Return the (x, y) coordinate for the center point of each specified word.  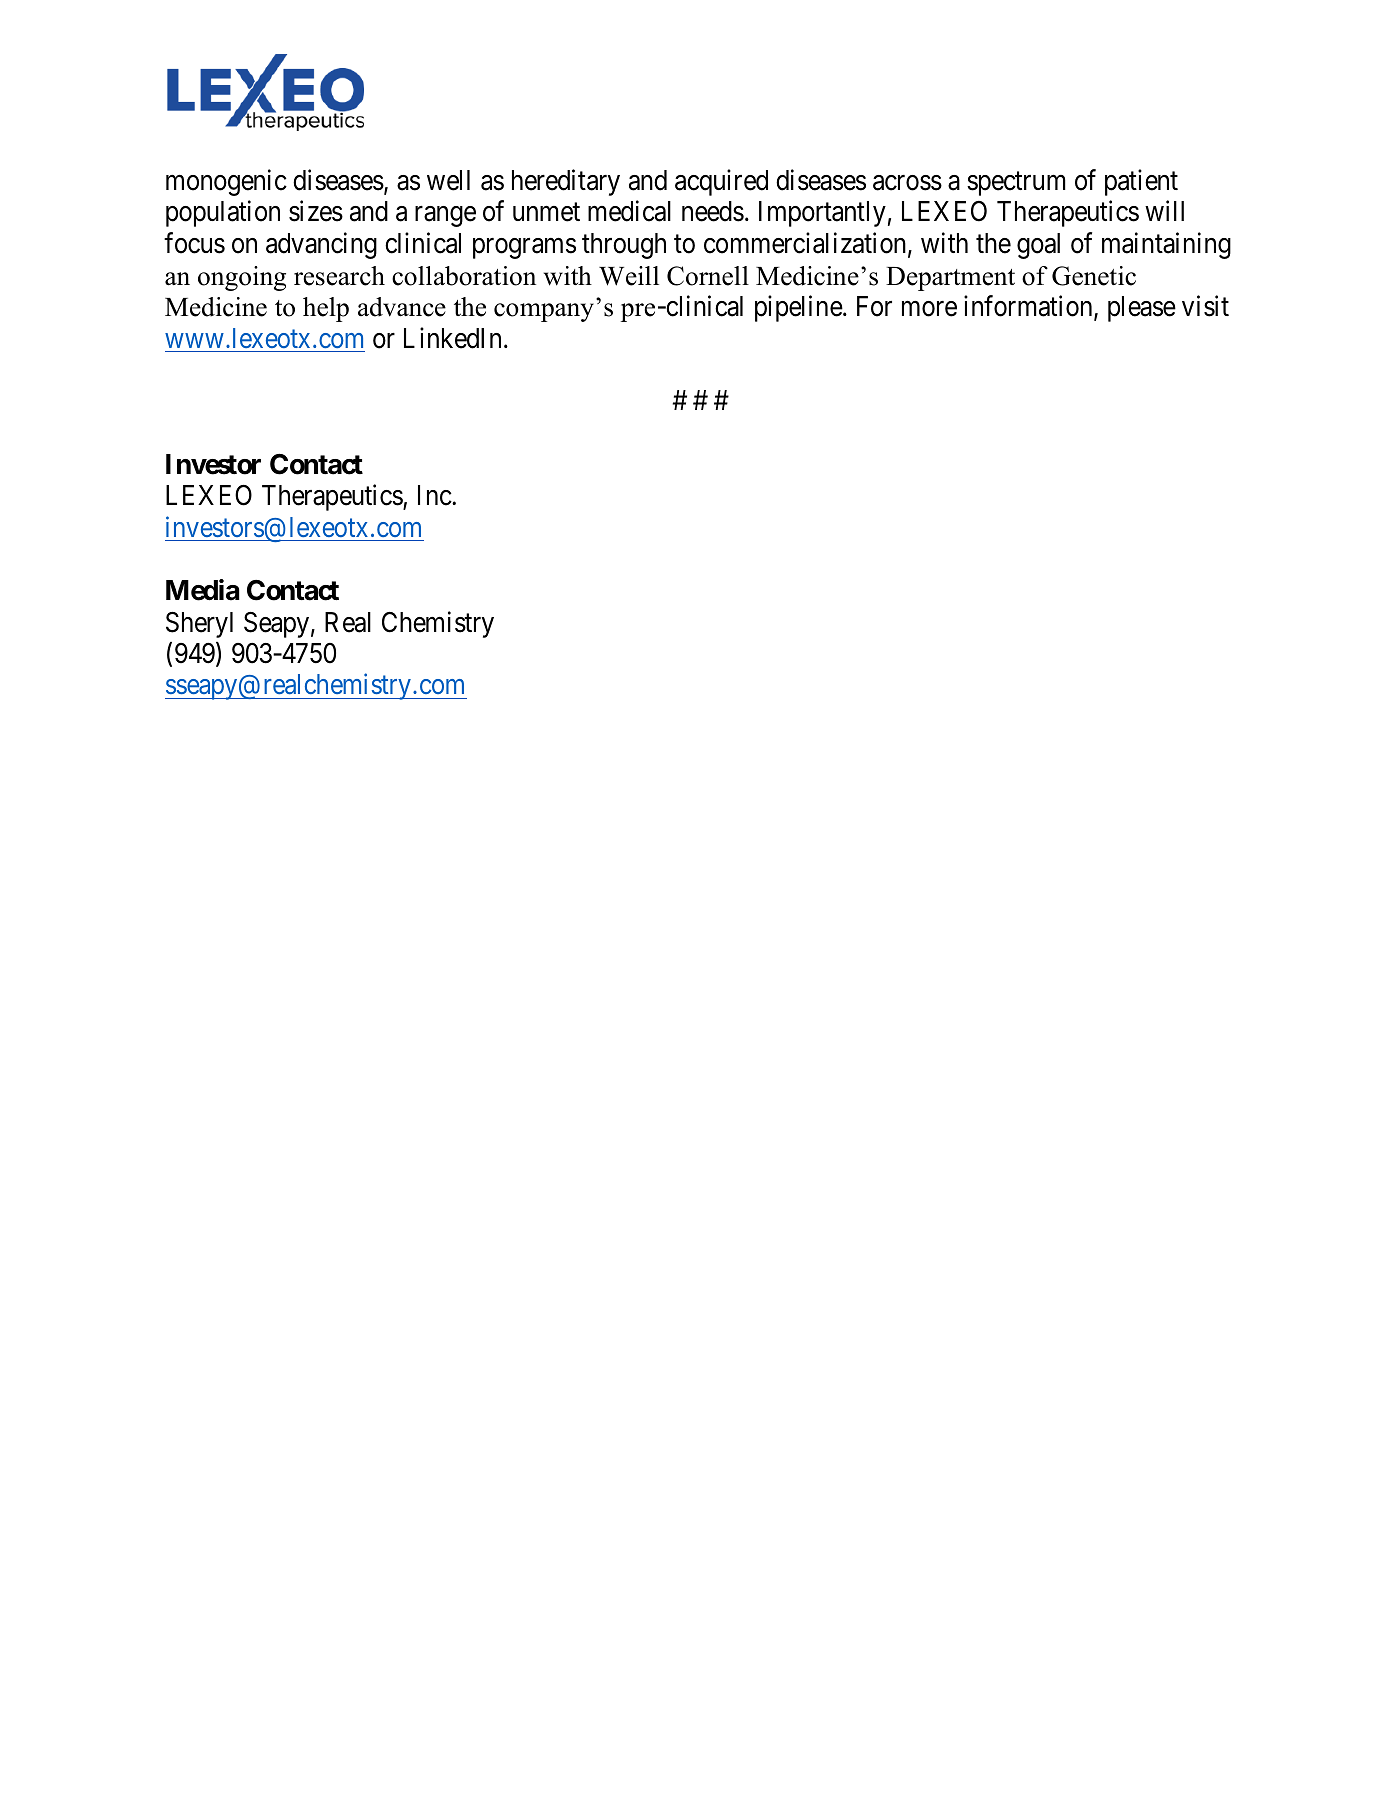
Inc (435, 495)
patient (1141, 182)
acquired (721, 182)
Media (203, 590)
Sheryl (199, 625)
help (326, 309)
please (1142, 309)
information (1029, 307)
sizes (316, 211)
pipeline (799, 308)
